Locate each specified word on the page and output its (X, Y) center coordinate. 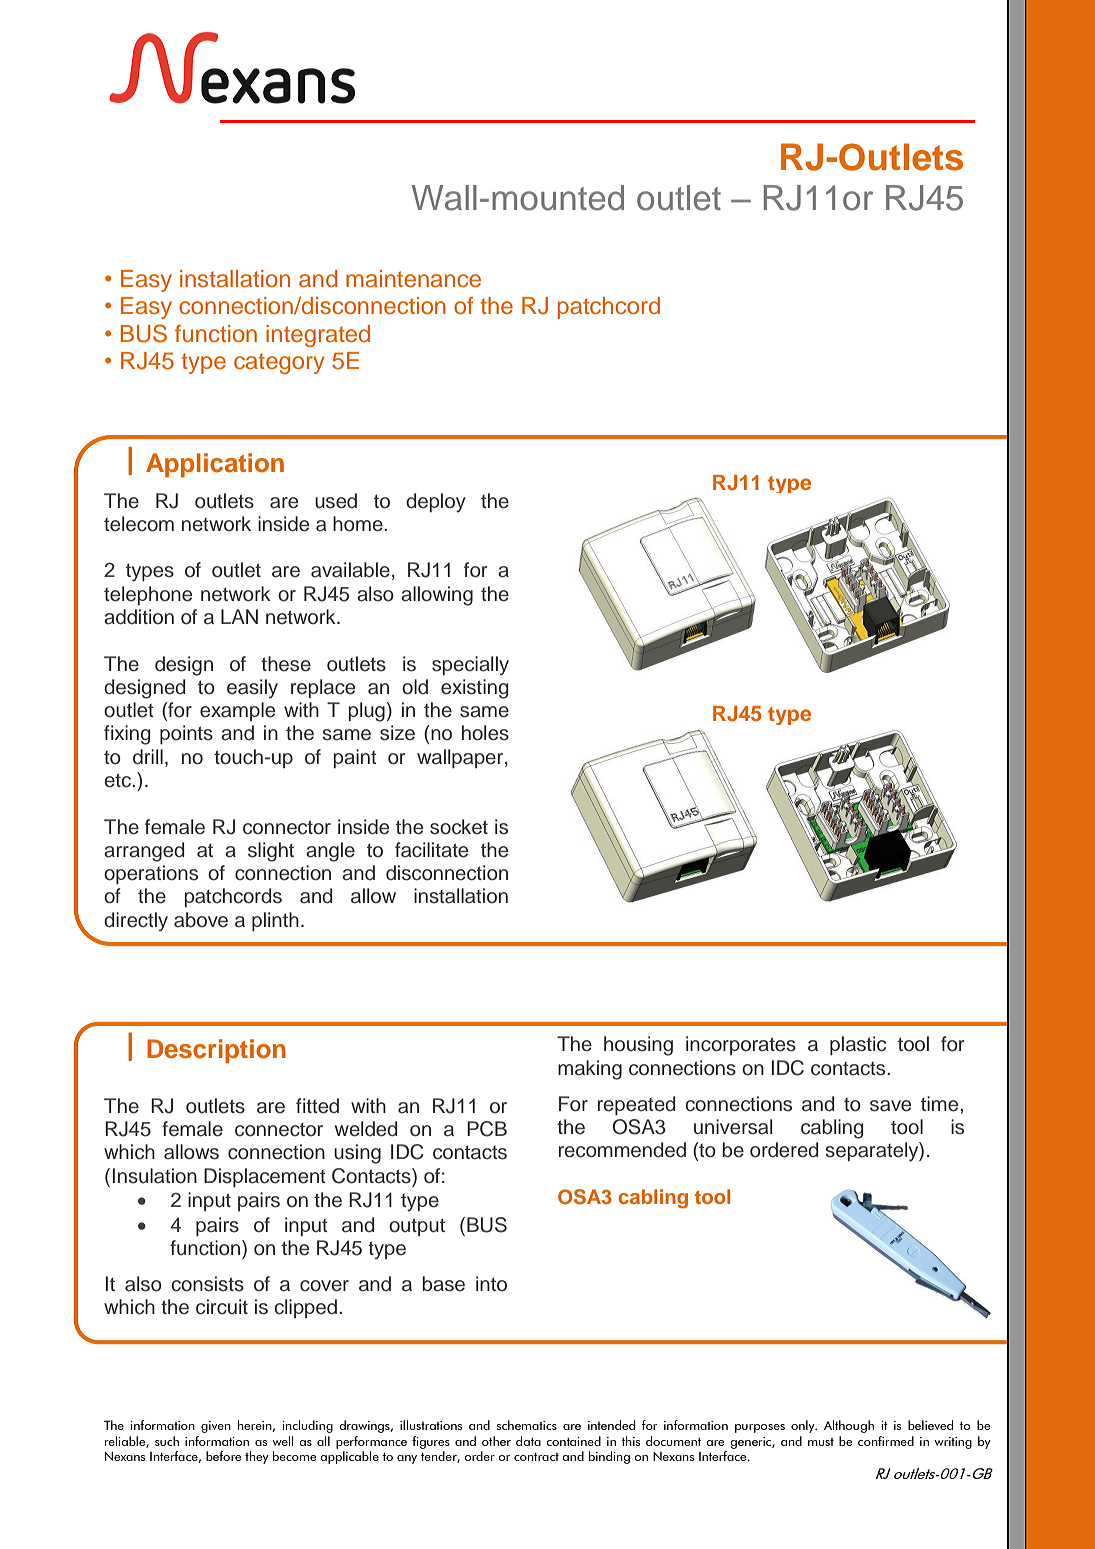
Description (216, 1051)
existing (474, 689)
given (216, 1427)
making (590, 1070)
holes (485, 733)
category (279, 363)
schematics (527, 1425)
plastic (858, 1045)
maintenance (413, 279)
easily (252, 689)
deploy (436, 503)
